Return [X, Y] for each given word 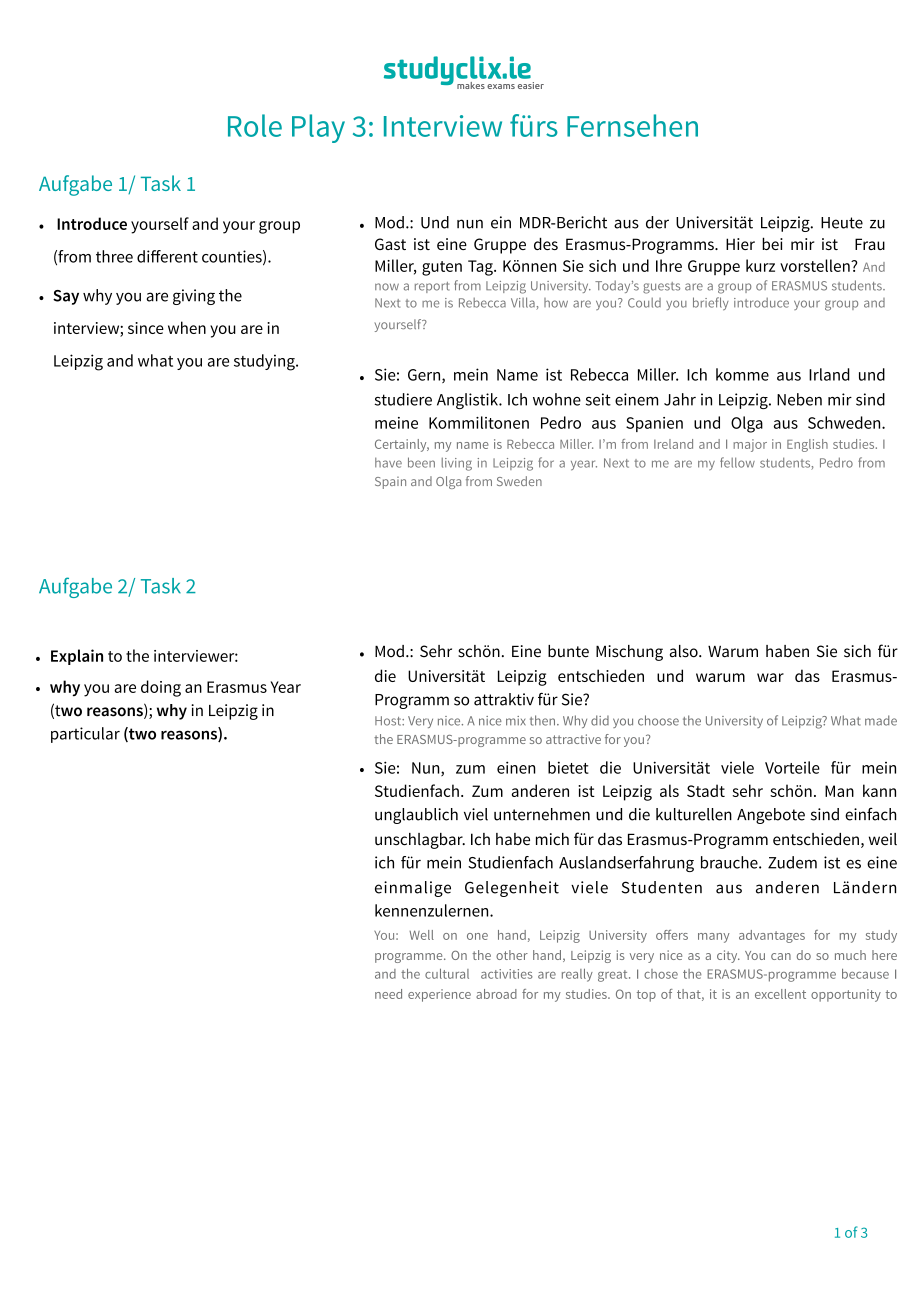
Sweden [519, 481]
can [781, 956]
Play [318, 128]
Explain [77, 657]
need [388, 994]
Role [255, 125]
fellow [737, 462]
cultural [447, 974]
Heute [842, 223]
